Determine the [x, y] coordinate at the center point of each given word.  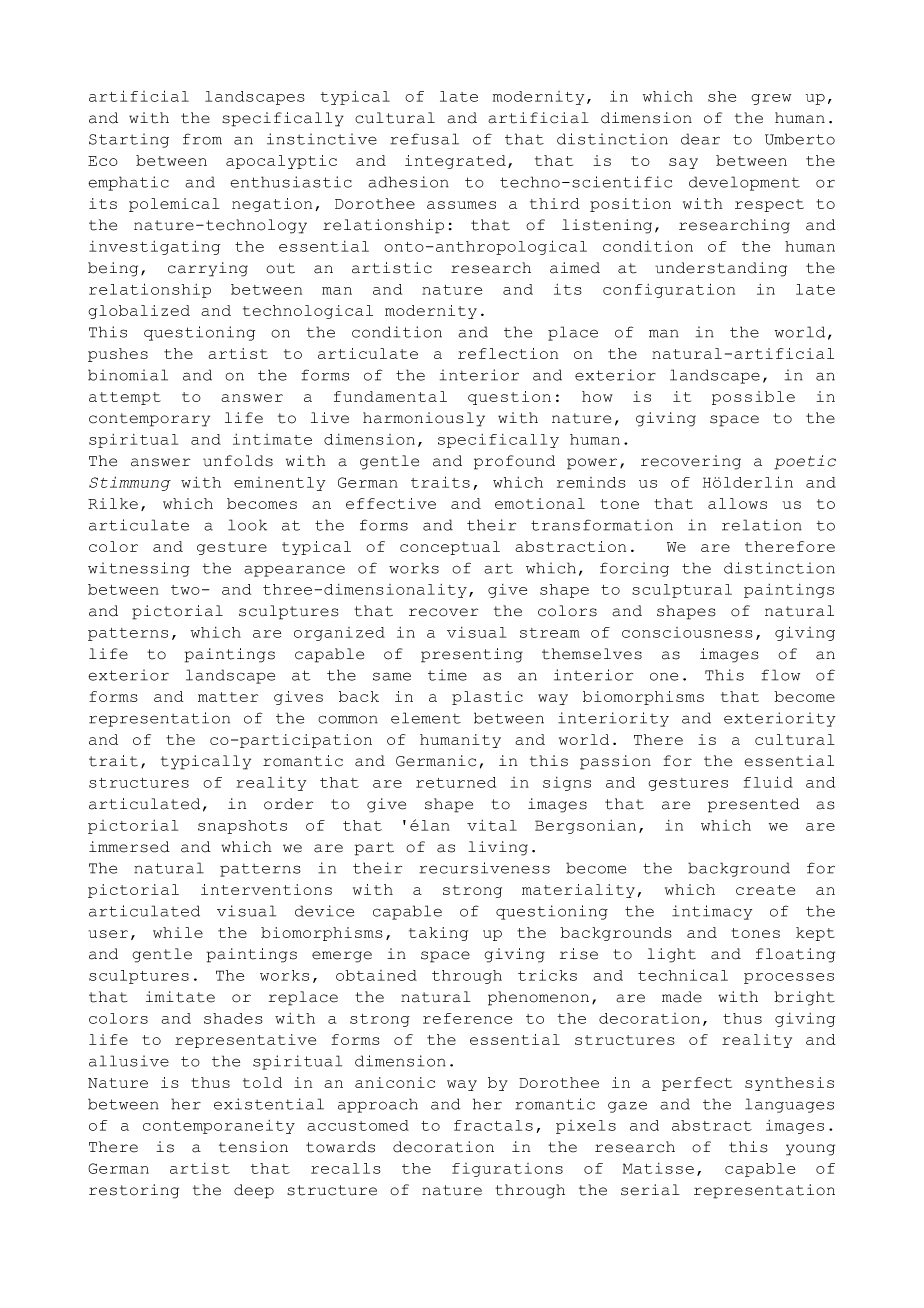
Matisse [658, 1168]
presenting [472, 655]
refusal [424, 139]
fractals [493, 1125]
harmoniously [424, 419]
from [202, 139]
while [178, 932]
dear [700, 139]
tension [253, 1147]
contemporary [149, 420]
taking [438, 934]
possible [753, 398]
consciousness [687, 632]
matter [228, 697]
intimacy [712, 912]
